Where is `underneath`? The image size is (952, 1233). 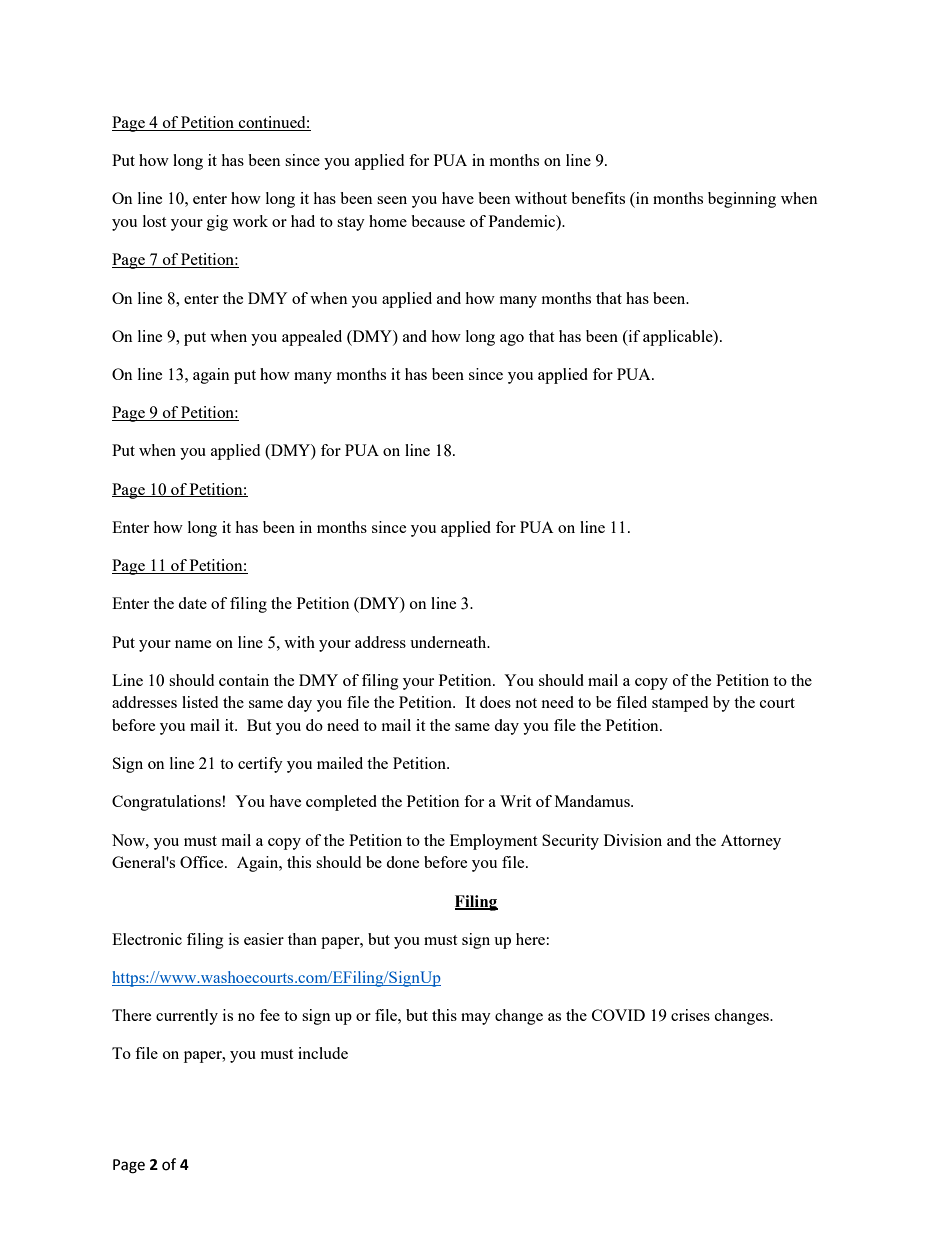 underneath is located at coordinates (449, 642).
